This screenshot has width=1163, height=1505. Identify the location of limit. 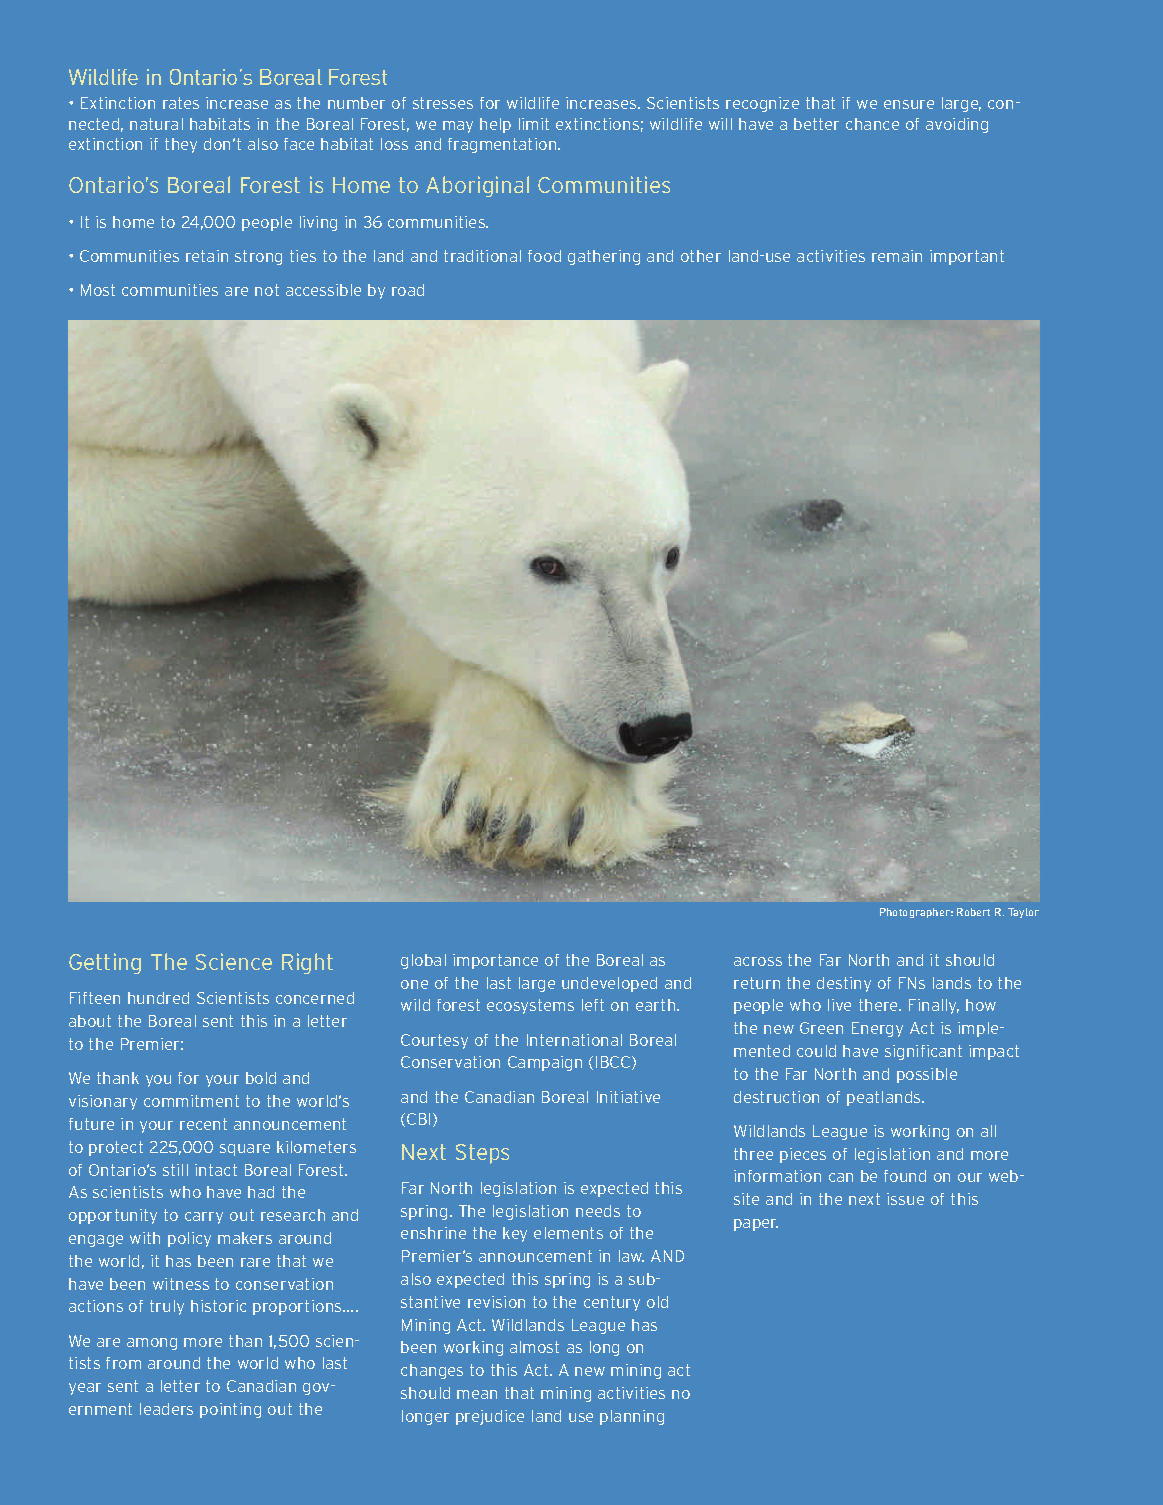
(534, 124).
